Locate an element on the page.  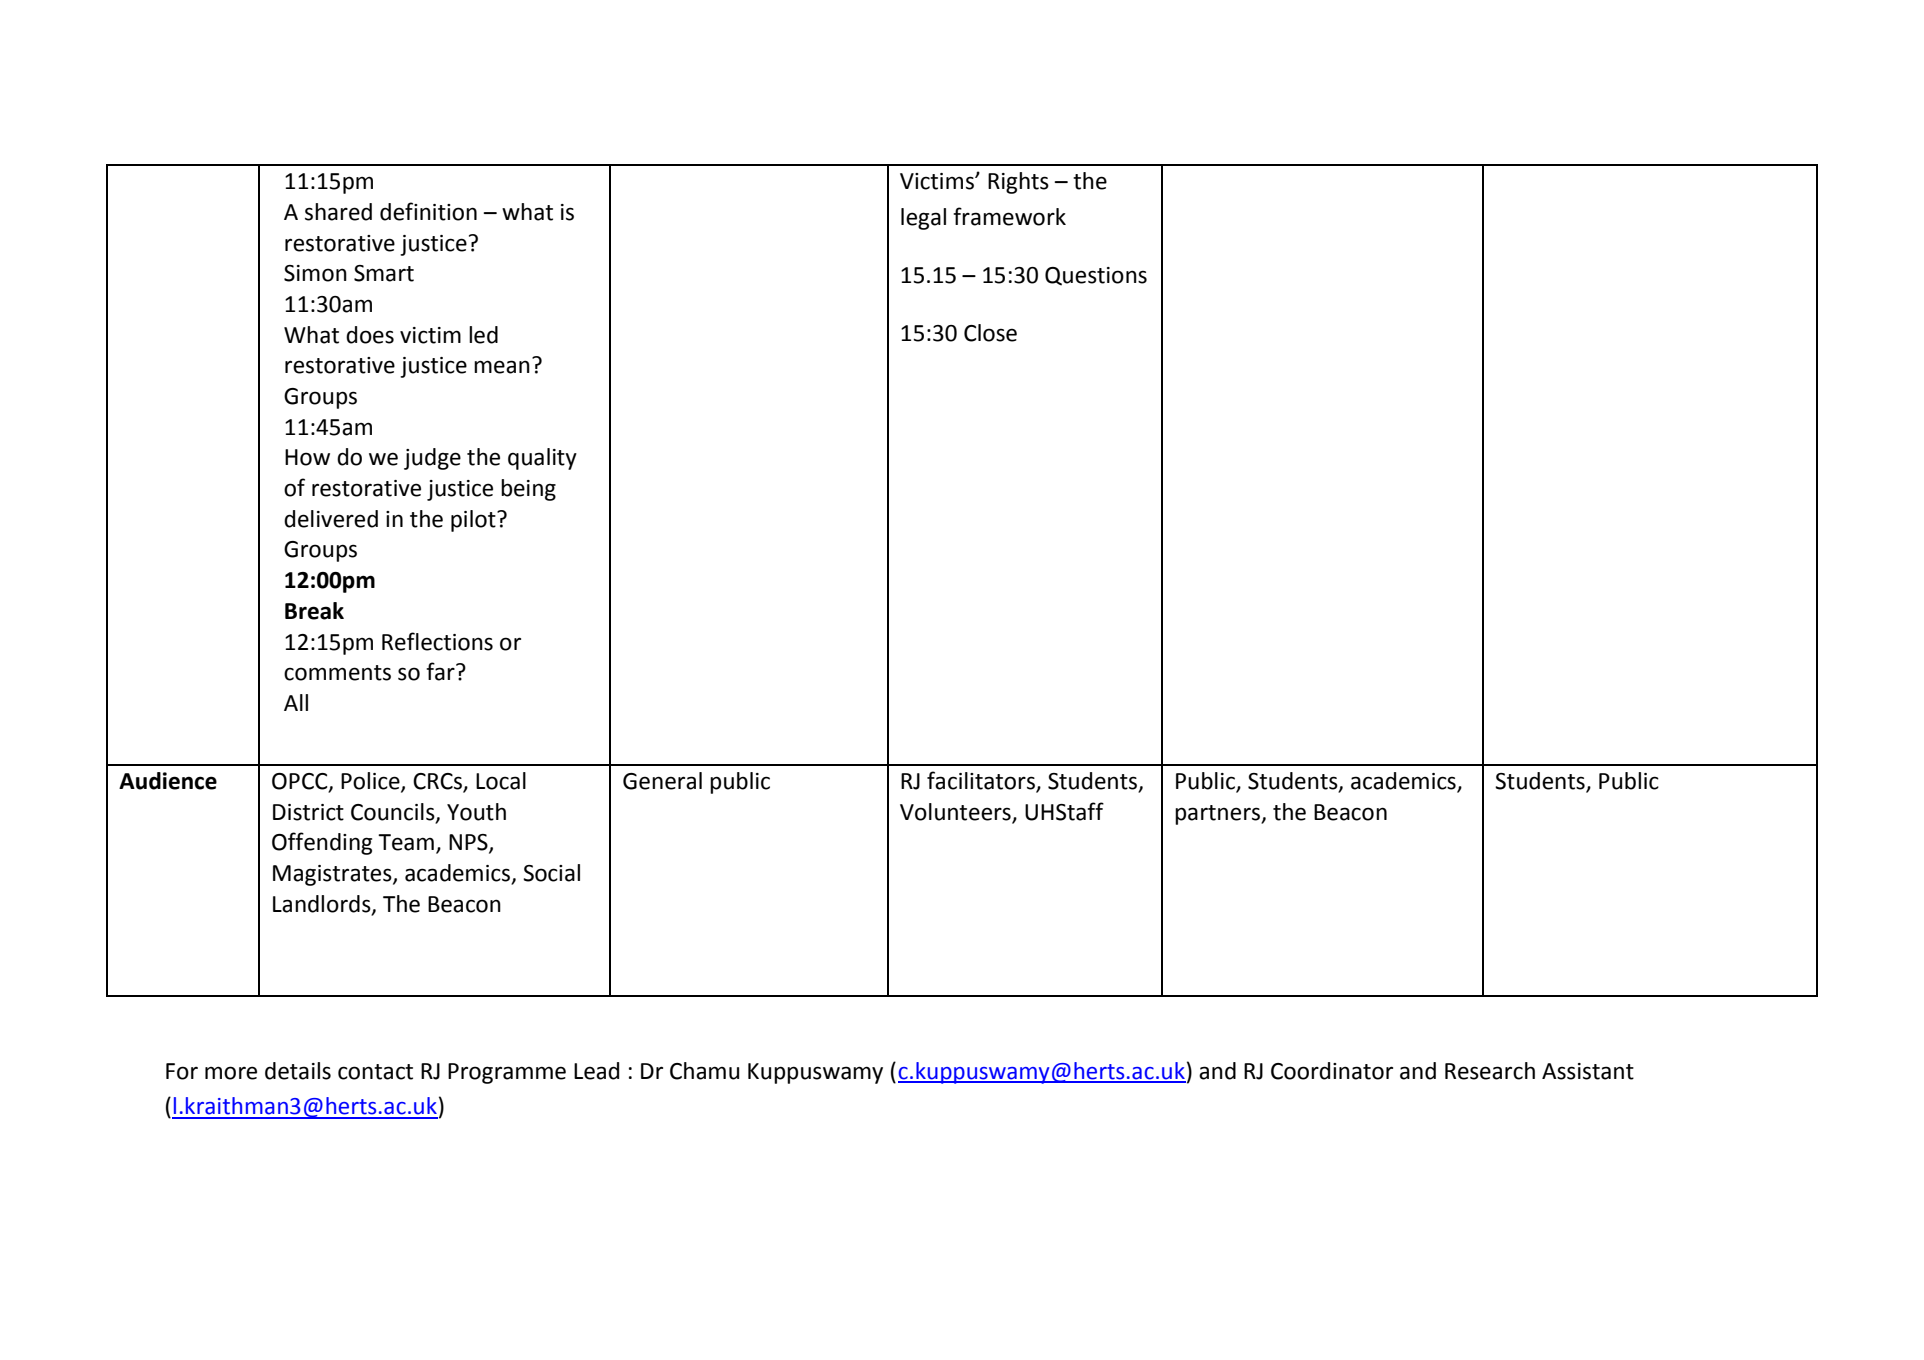
framework is located at coordinates (1009, 216).
